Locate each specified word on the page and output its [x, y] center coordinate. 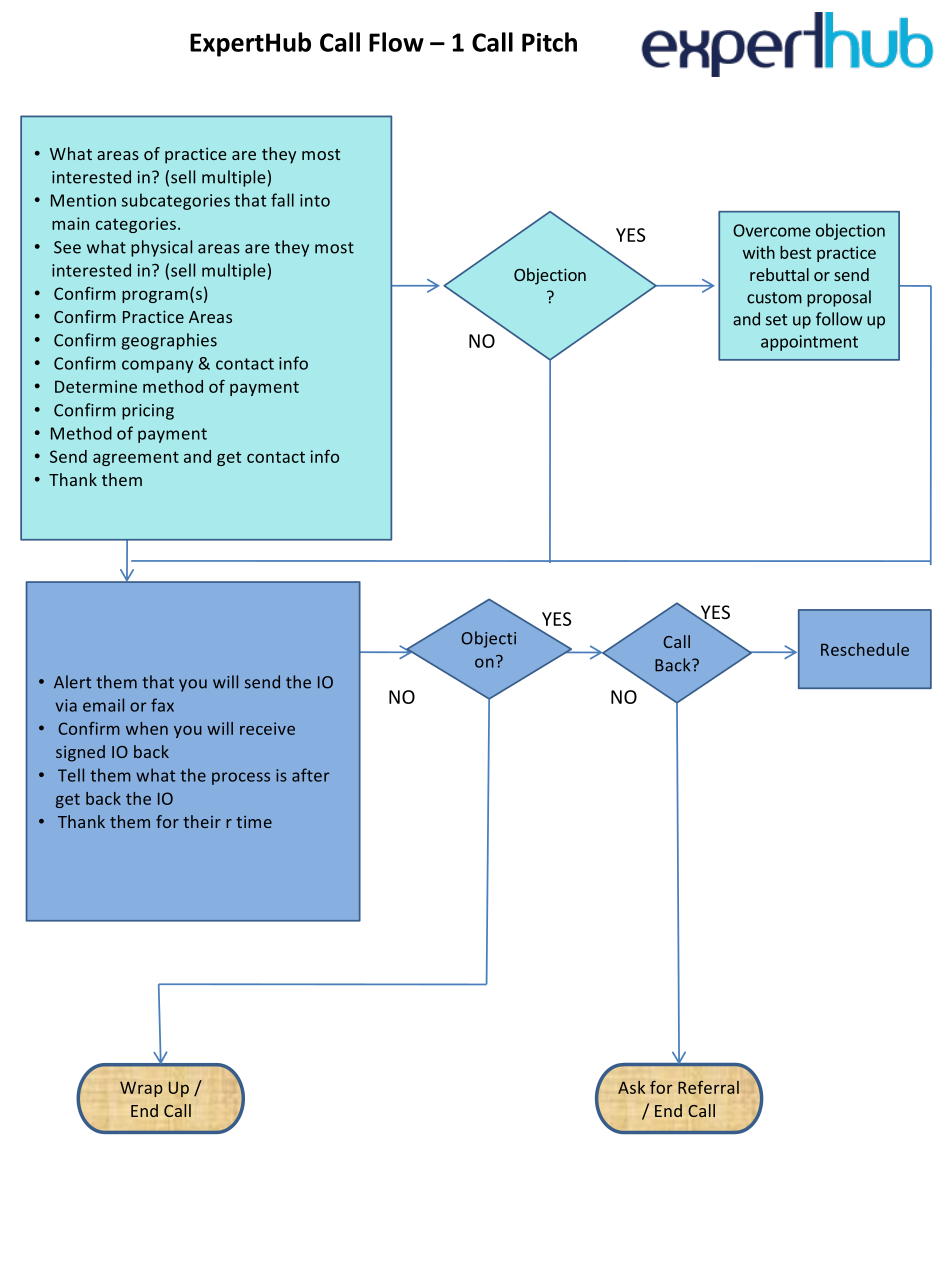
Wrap [141, 1089]
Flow [396, 42]
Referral [708, 1087]
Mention [83, 200]
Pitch [549, 42]
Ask [631, 1087]
